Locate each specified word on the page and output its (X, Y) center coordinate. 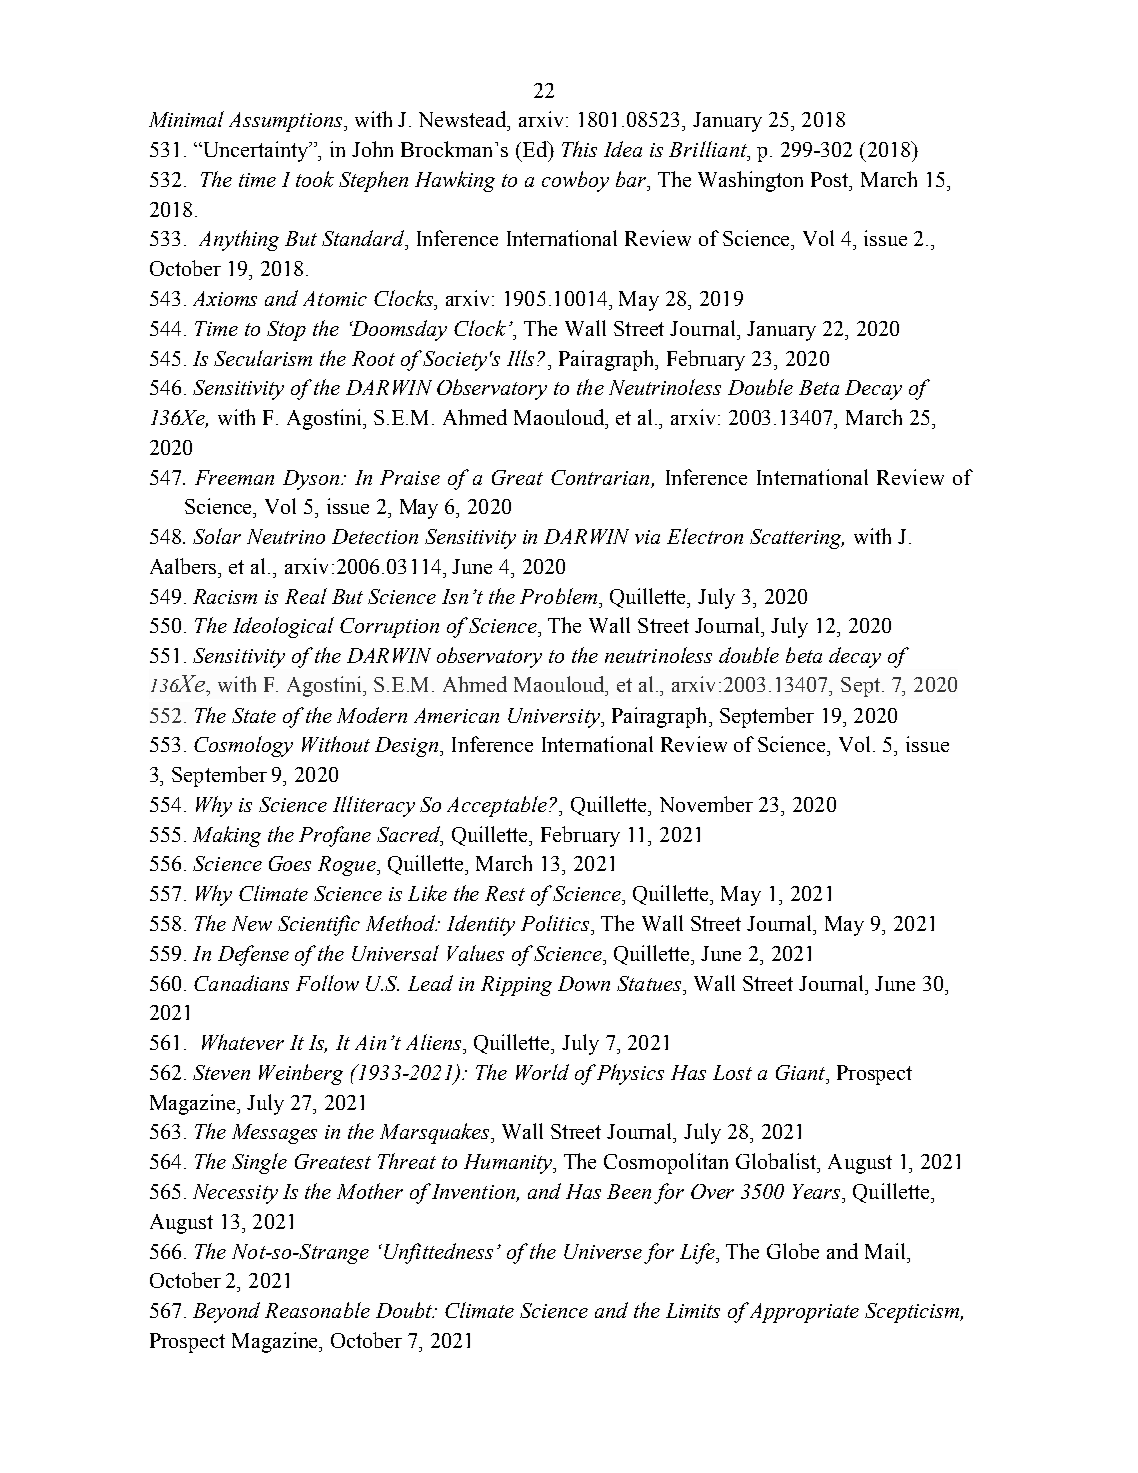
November (706, 804)
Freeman (234, 477)
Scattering (797, 539)
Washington (750, 181)
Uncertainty (256, 151)
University (555, 718)
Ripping (516, 986)
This (579, 149)
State (254, 715)
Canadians (241, 983)
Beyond (226, 1312)
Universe (603, 1251)
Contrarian (600, 477)
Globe (793, 1251)
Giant (801, 1072)
